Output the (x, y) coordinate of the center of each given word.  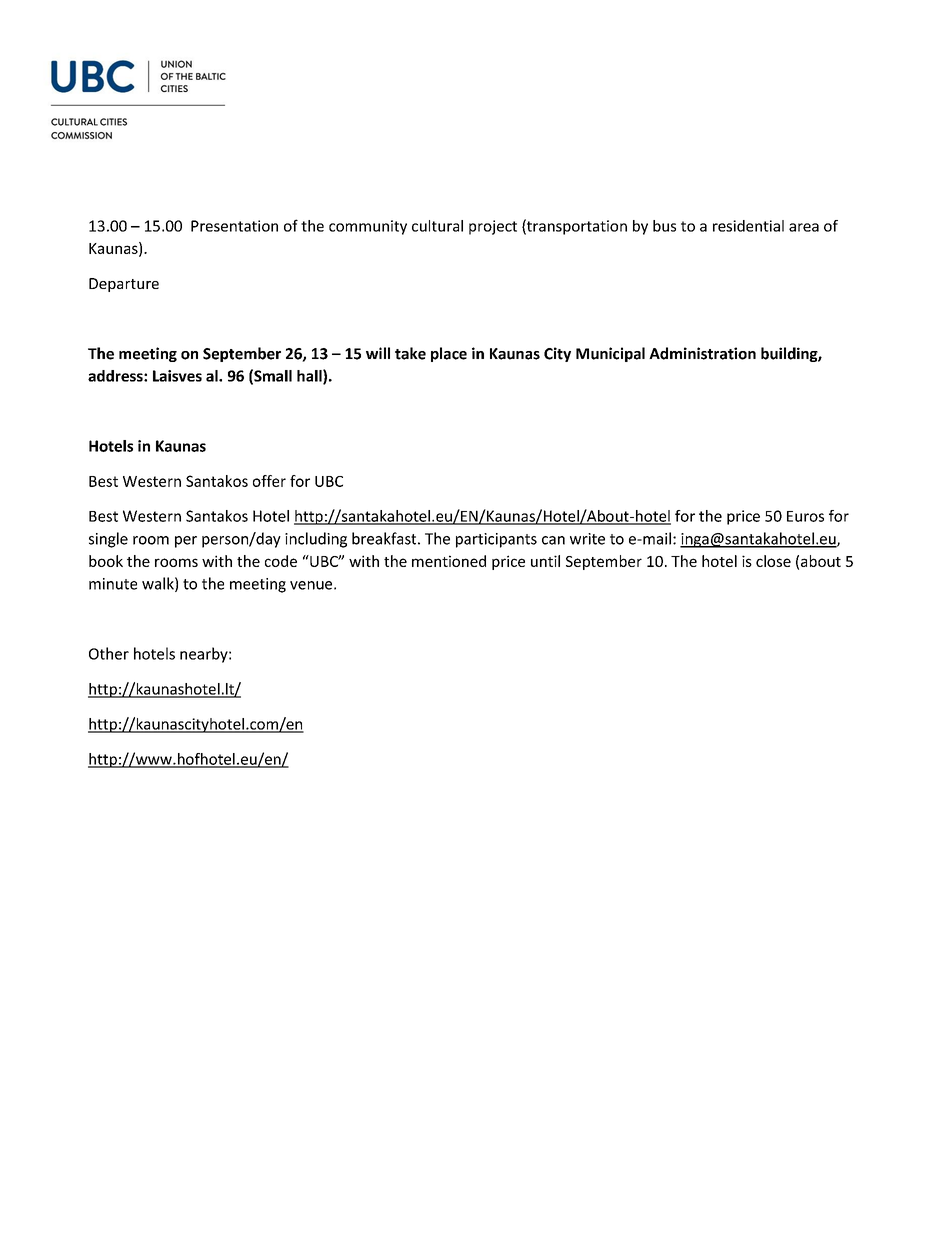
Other (109, 653)
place (449, 354)
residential (748, 226)
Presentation (234, 226)
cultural (437, 226)
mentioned (449, 561)
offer (269, 481)
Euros (805, 516)
